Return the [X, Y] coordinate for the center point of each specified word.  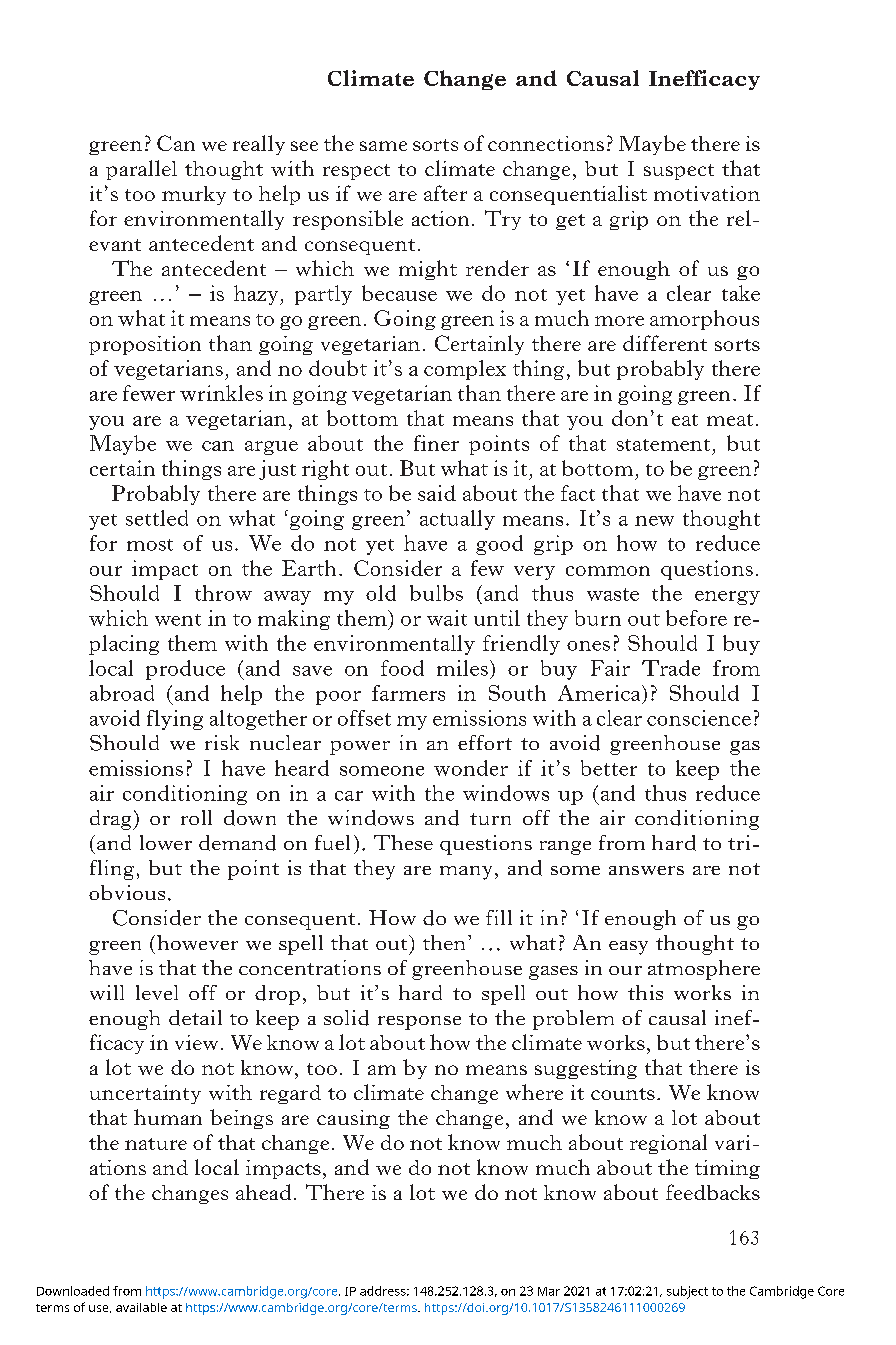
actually [457, 520]
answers [646, 870]
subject [687, 1292]
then [444, 942]
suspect [679, 172]
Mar [549, 1291]
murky [194, 195]
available [141, 1307]
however [197, 942]
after [445, 193]
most [150, 545]
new [654, 521]
